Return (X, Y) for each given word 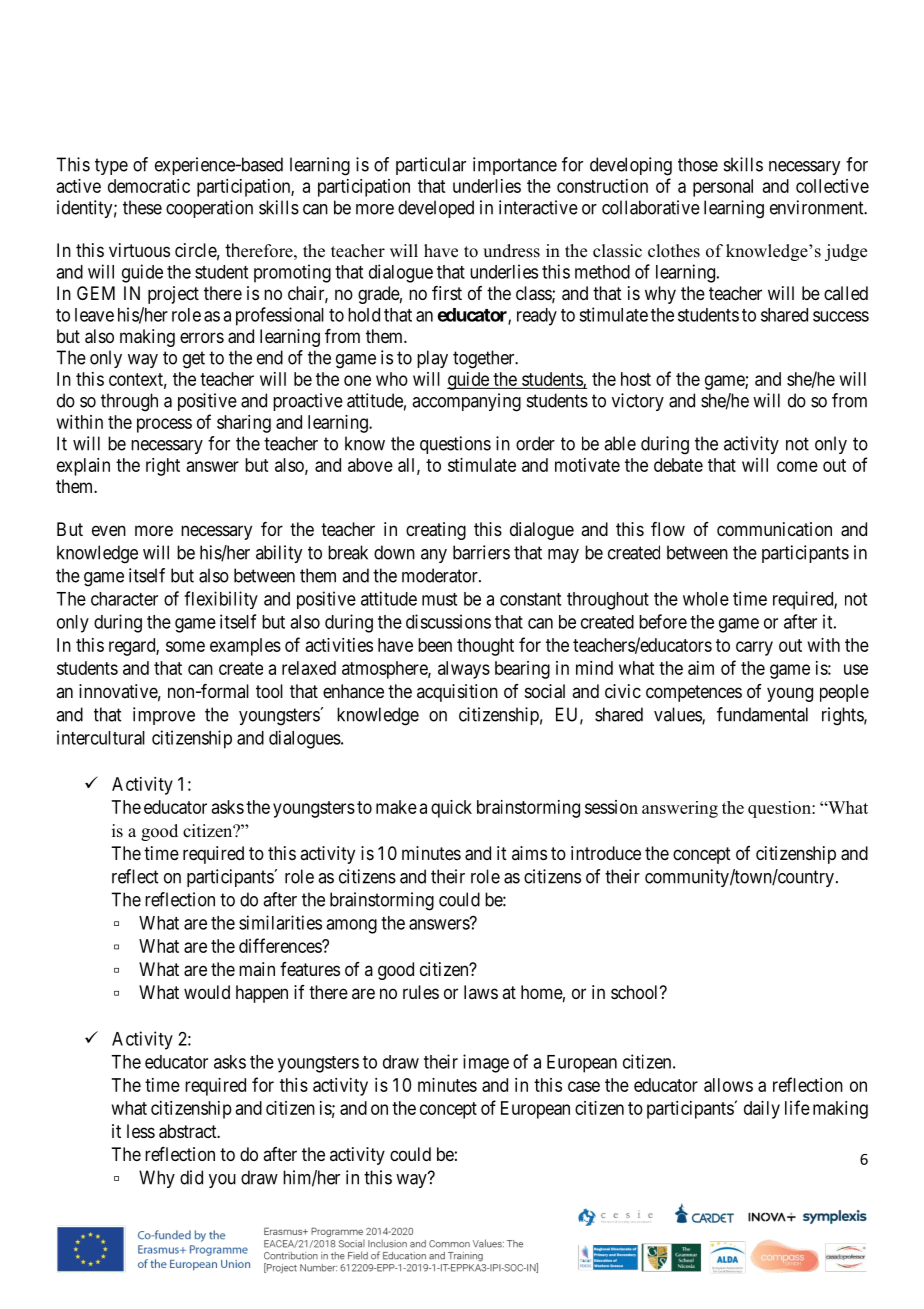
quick (451, 809)
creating (436, 531)
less (141, 1131)
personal (723, 188)
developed (436, 209)
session (611, 807)
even (109, 530)
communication (774, 529)
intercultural (101, 737)
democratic (149, 186)
